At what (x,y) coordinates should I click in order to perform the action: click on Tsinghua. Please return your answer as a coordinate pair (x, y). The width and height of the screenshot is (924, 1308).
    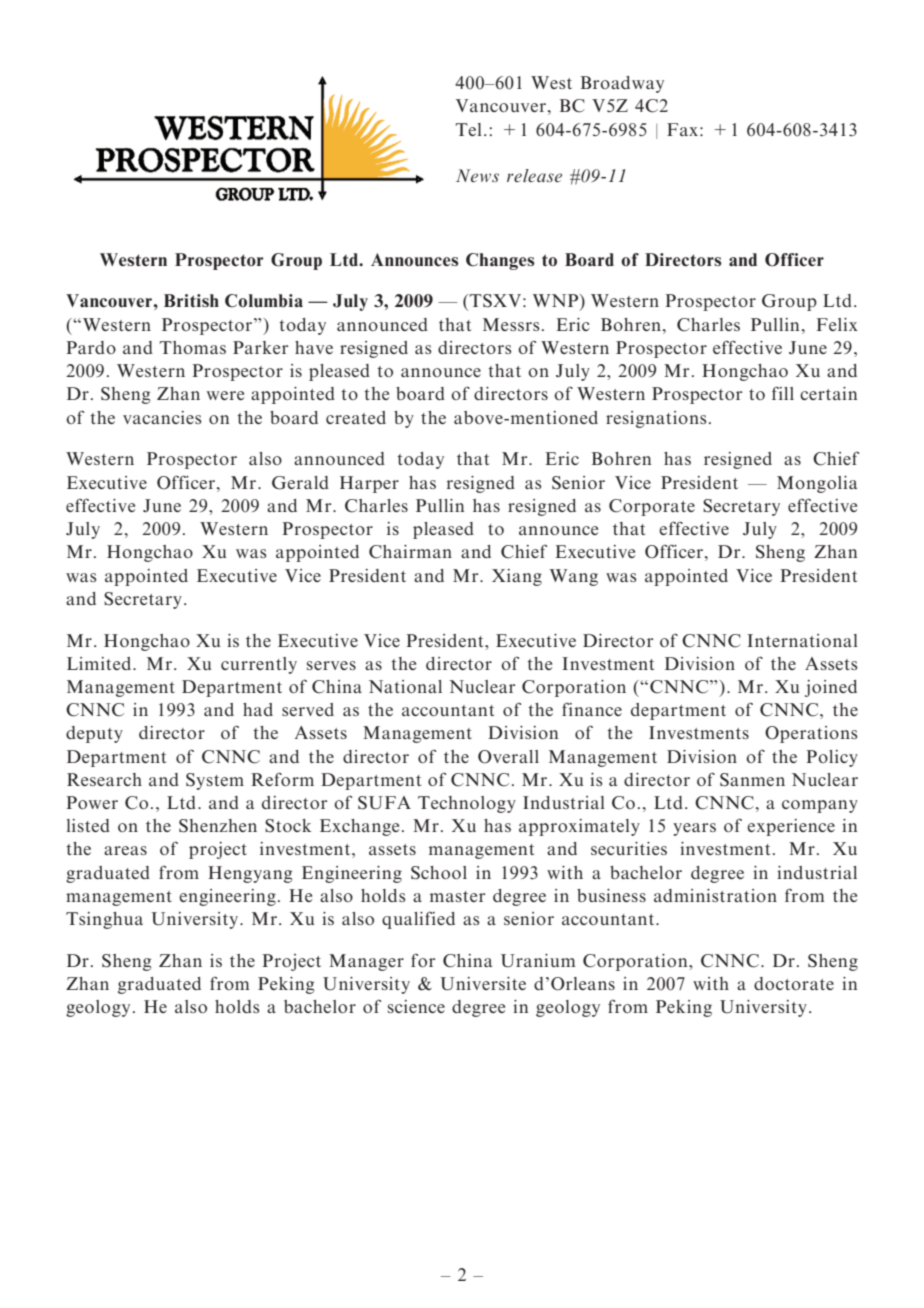
    Looking at the image, I should click on (104, 920).
